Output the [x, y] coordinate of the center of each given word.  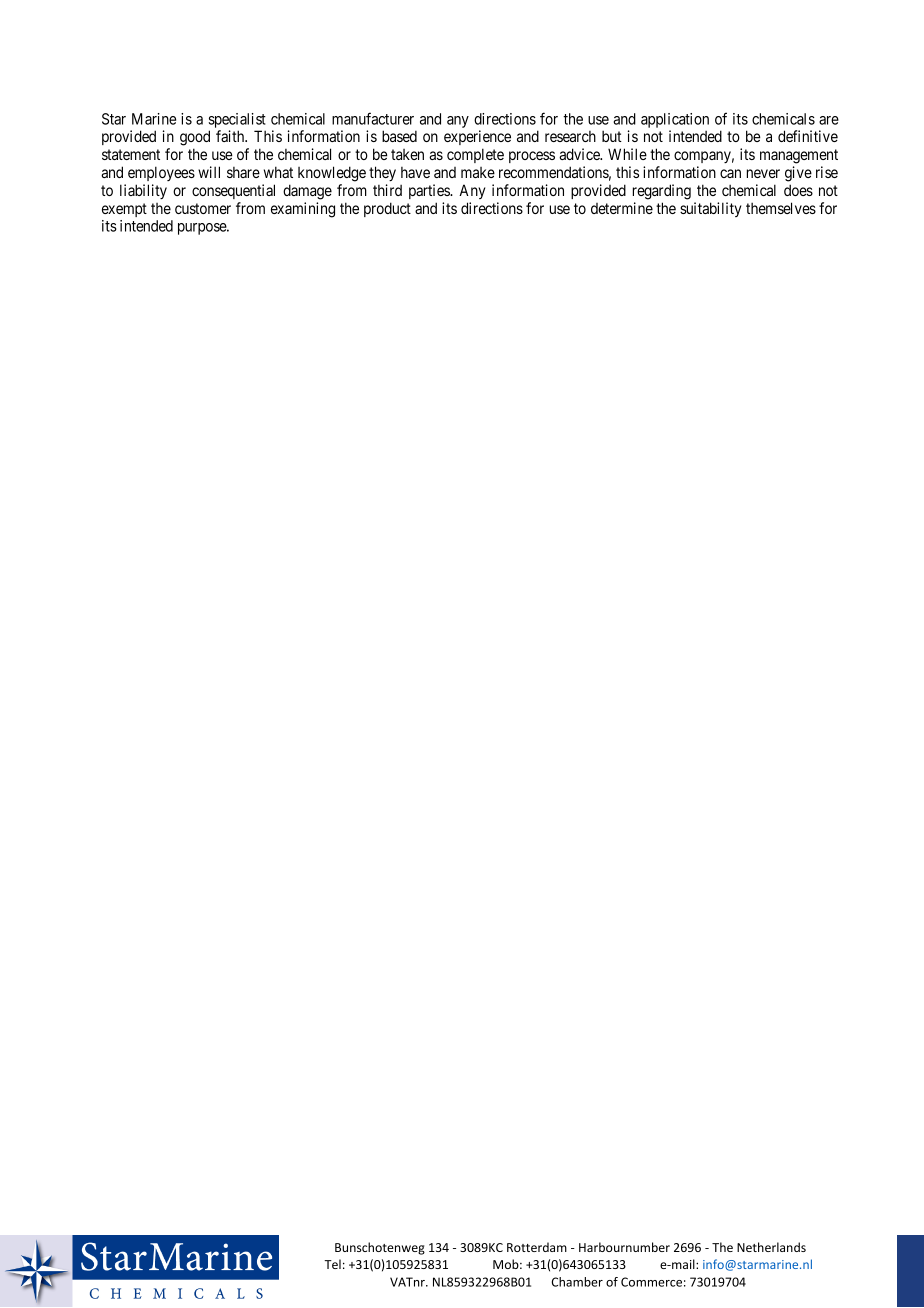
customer [203, 208]
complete [475, 155]
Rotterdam [537, 1247]
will [209, 172]
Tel [332, 1264]
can [730, 173]
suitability [710, 209]
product [387, 209]
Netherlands [771, 1247]
